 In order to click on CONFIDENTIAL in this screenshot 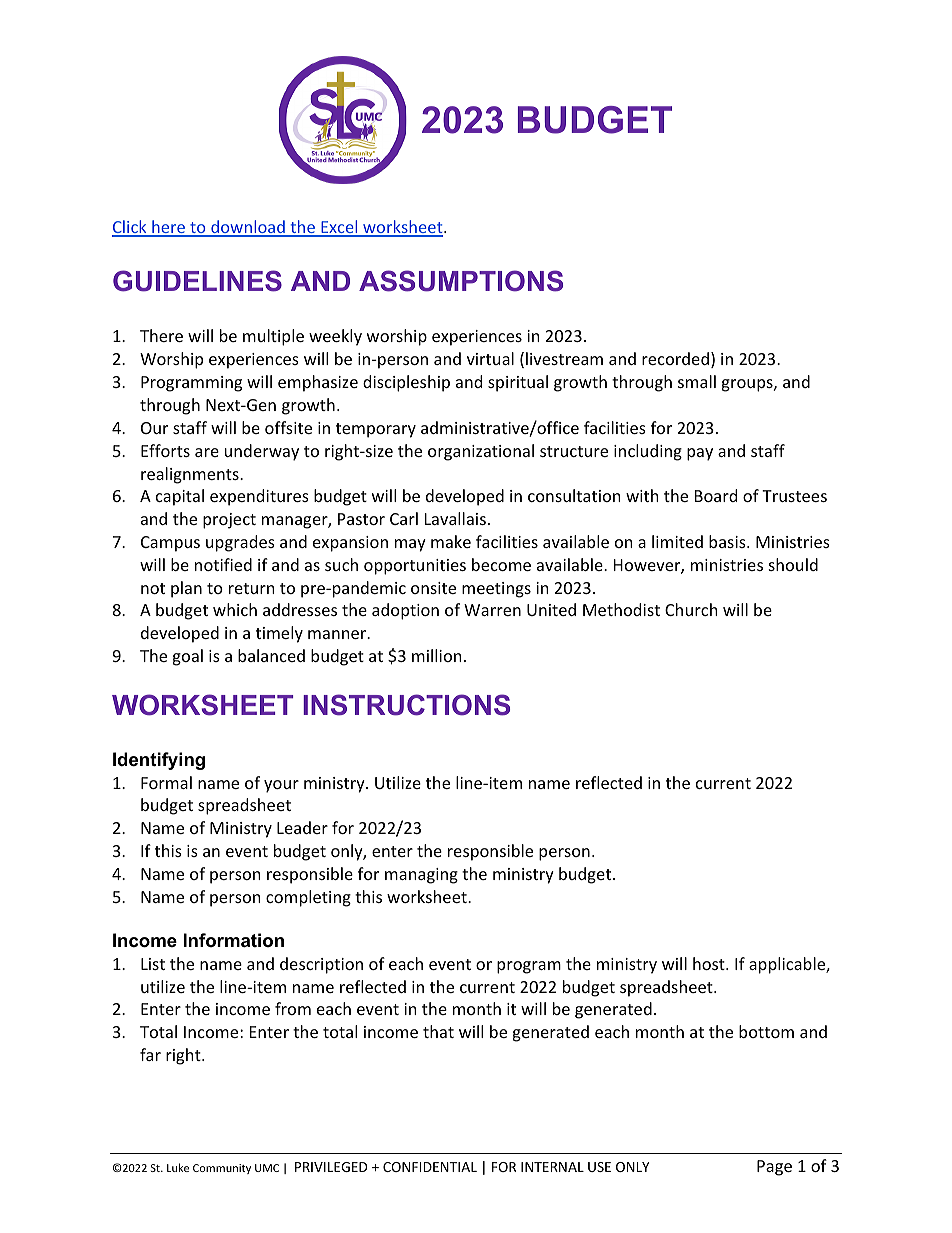, I will do `click(430, 1167)`.
